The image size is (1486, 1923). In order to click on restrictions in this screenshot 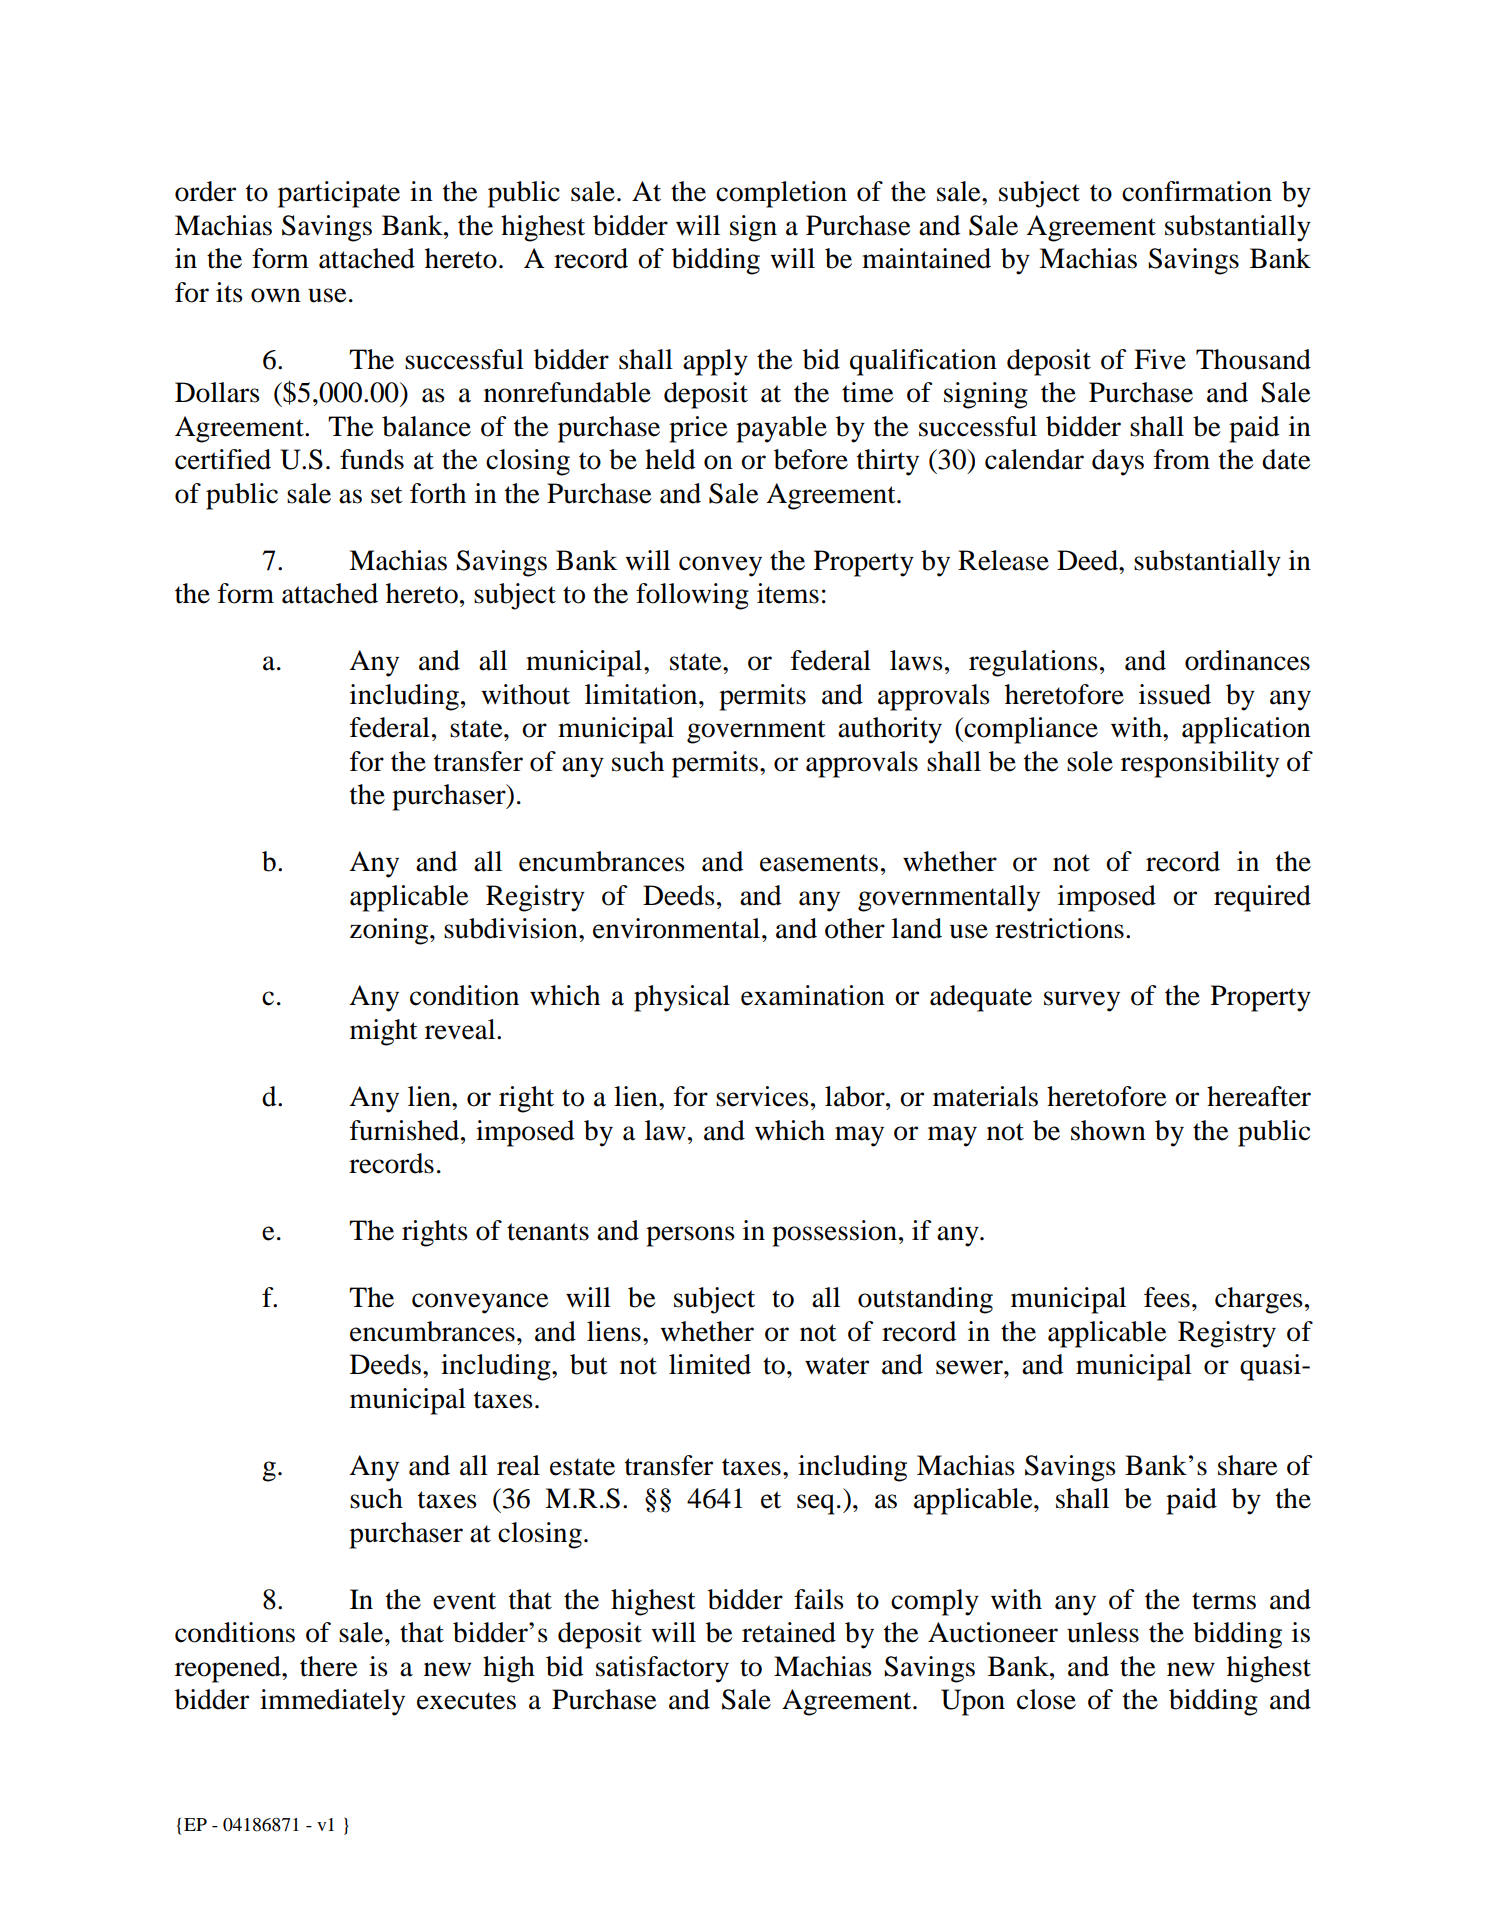, I will do `click(1059, 928)`.
